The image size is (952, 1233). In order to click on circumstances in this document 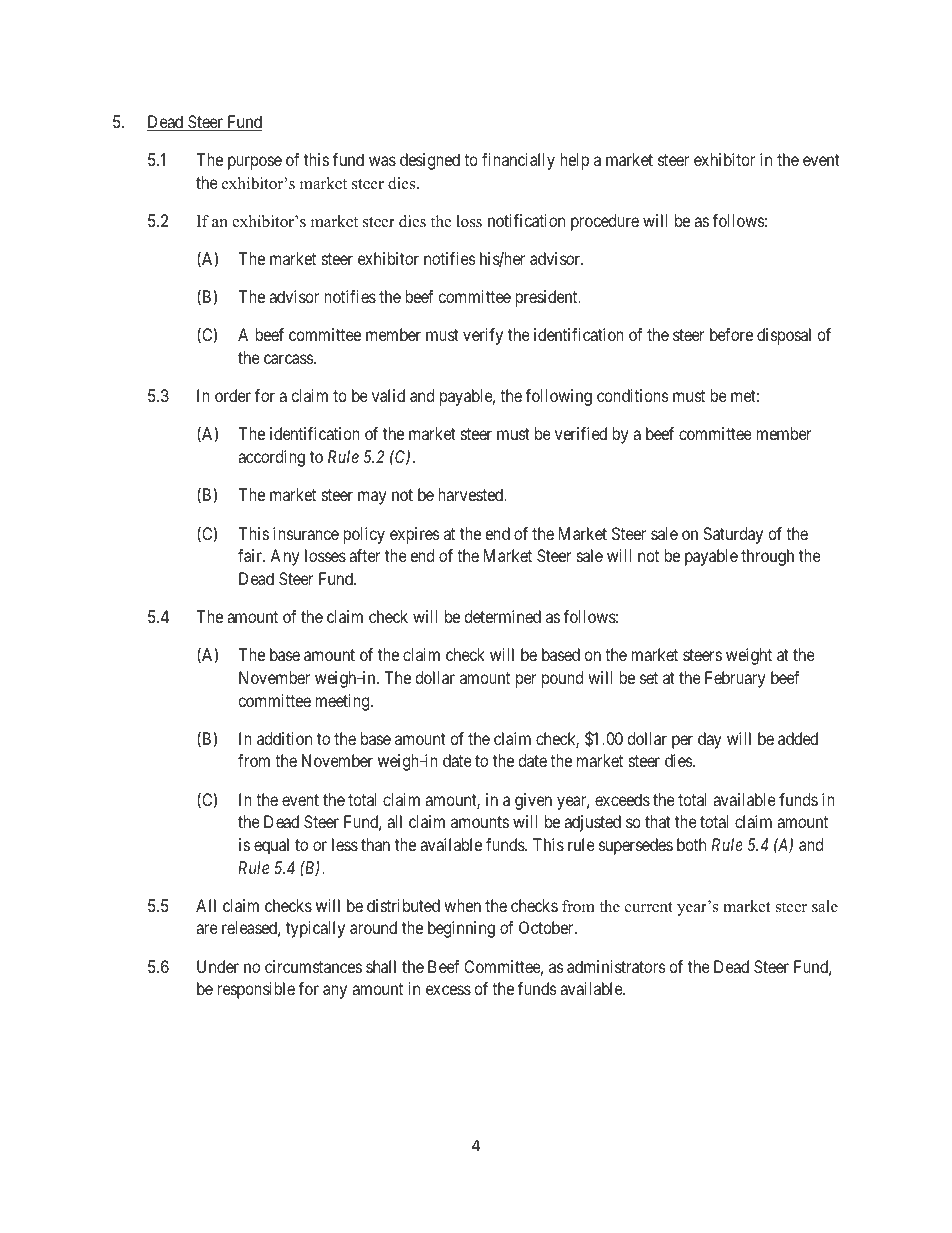, I will do `click(313, 966)`.
